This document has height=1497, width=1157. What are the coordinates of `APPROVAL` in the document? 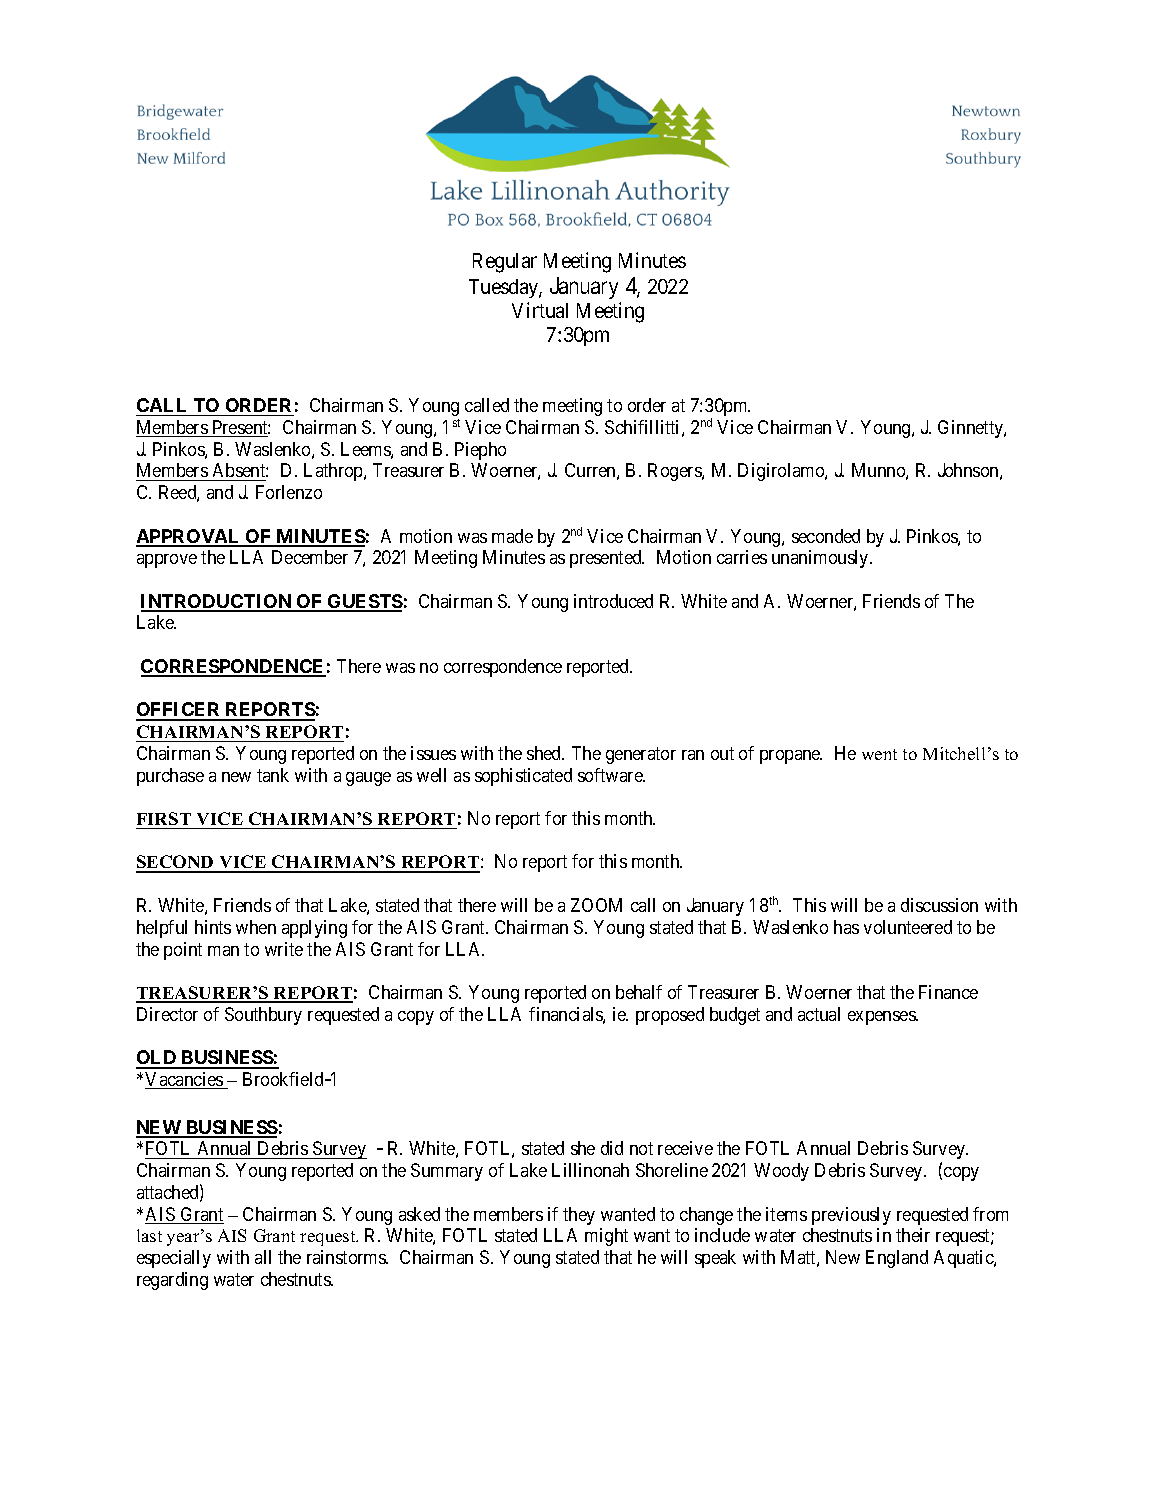 It's located at (189, 537).
